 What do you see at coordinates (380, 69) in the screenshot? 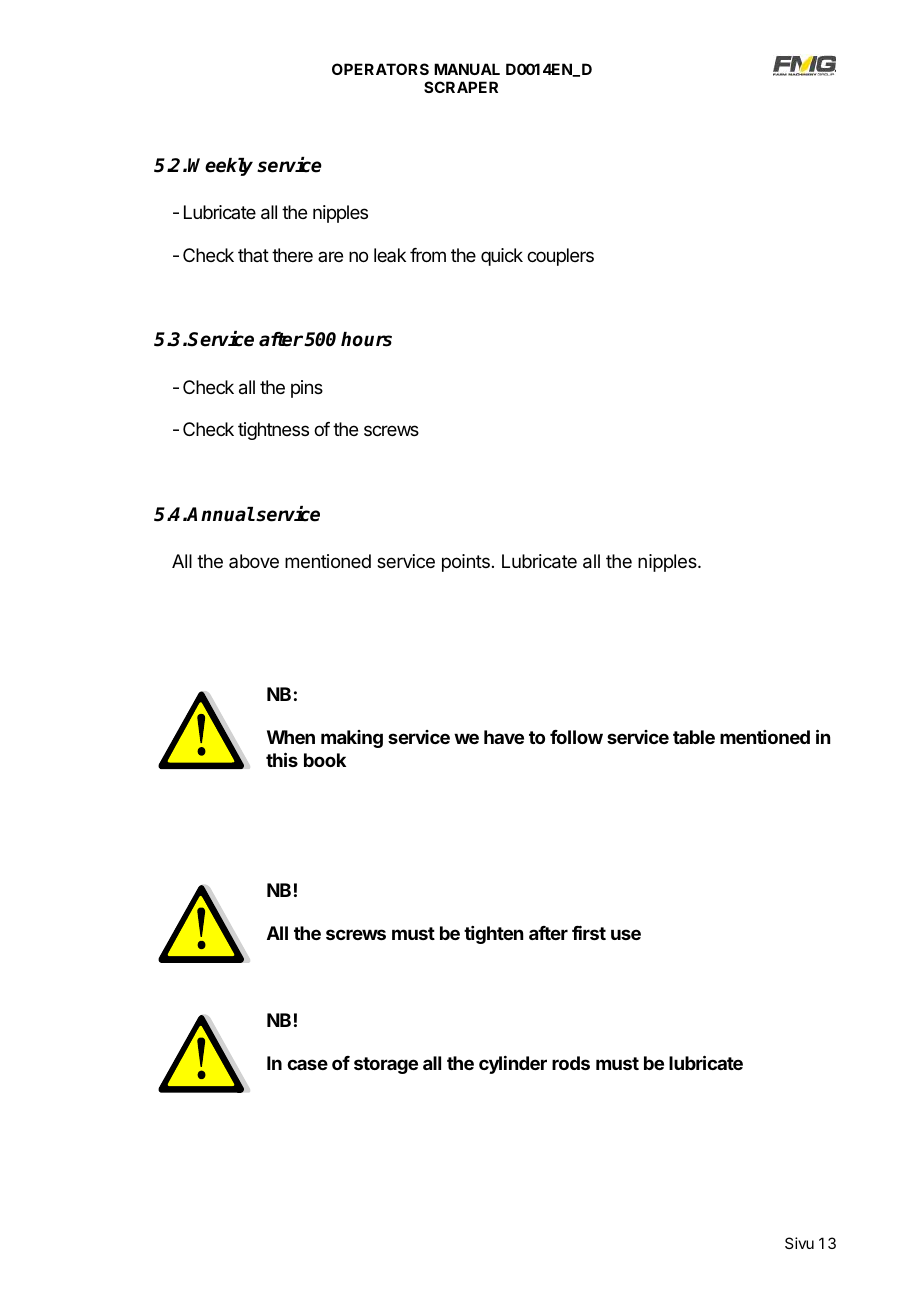
I see `OPERATORS` at bounding box center [380, 69].
